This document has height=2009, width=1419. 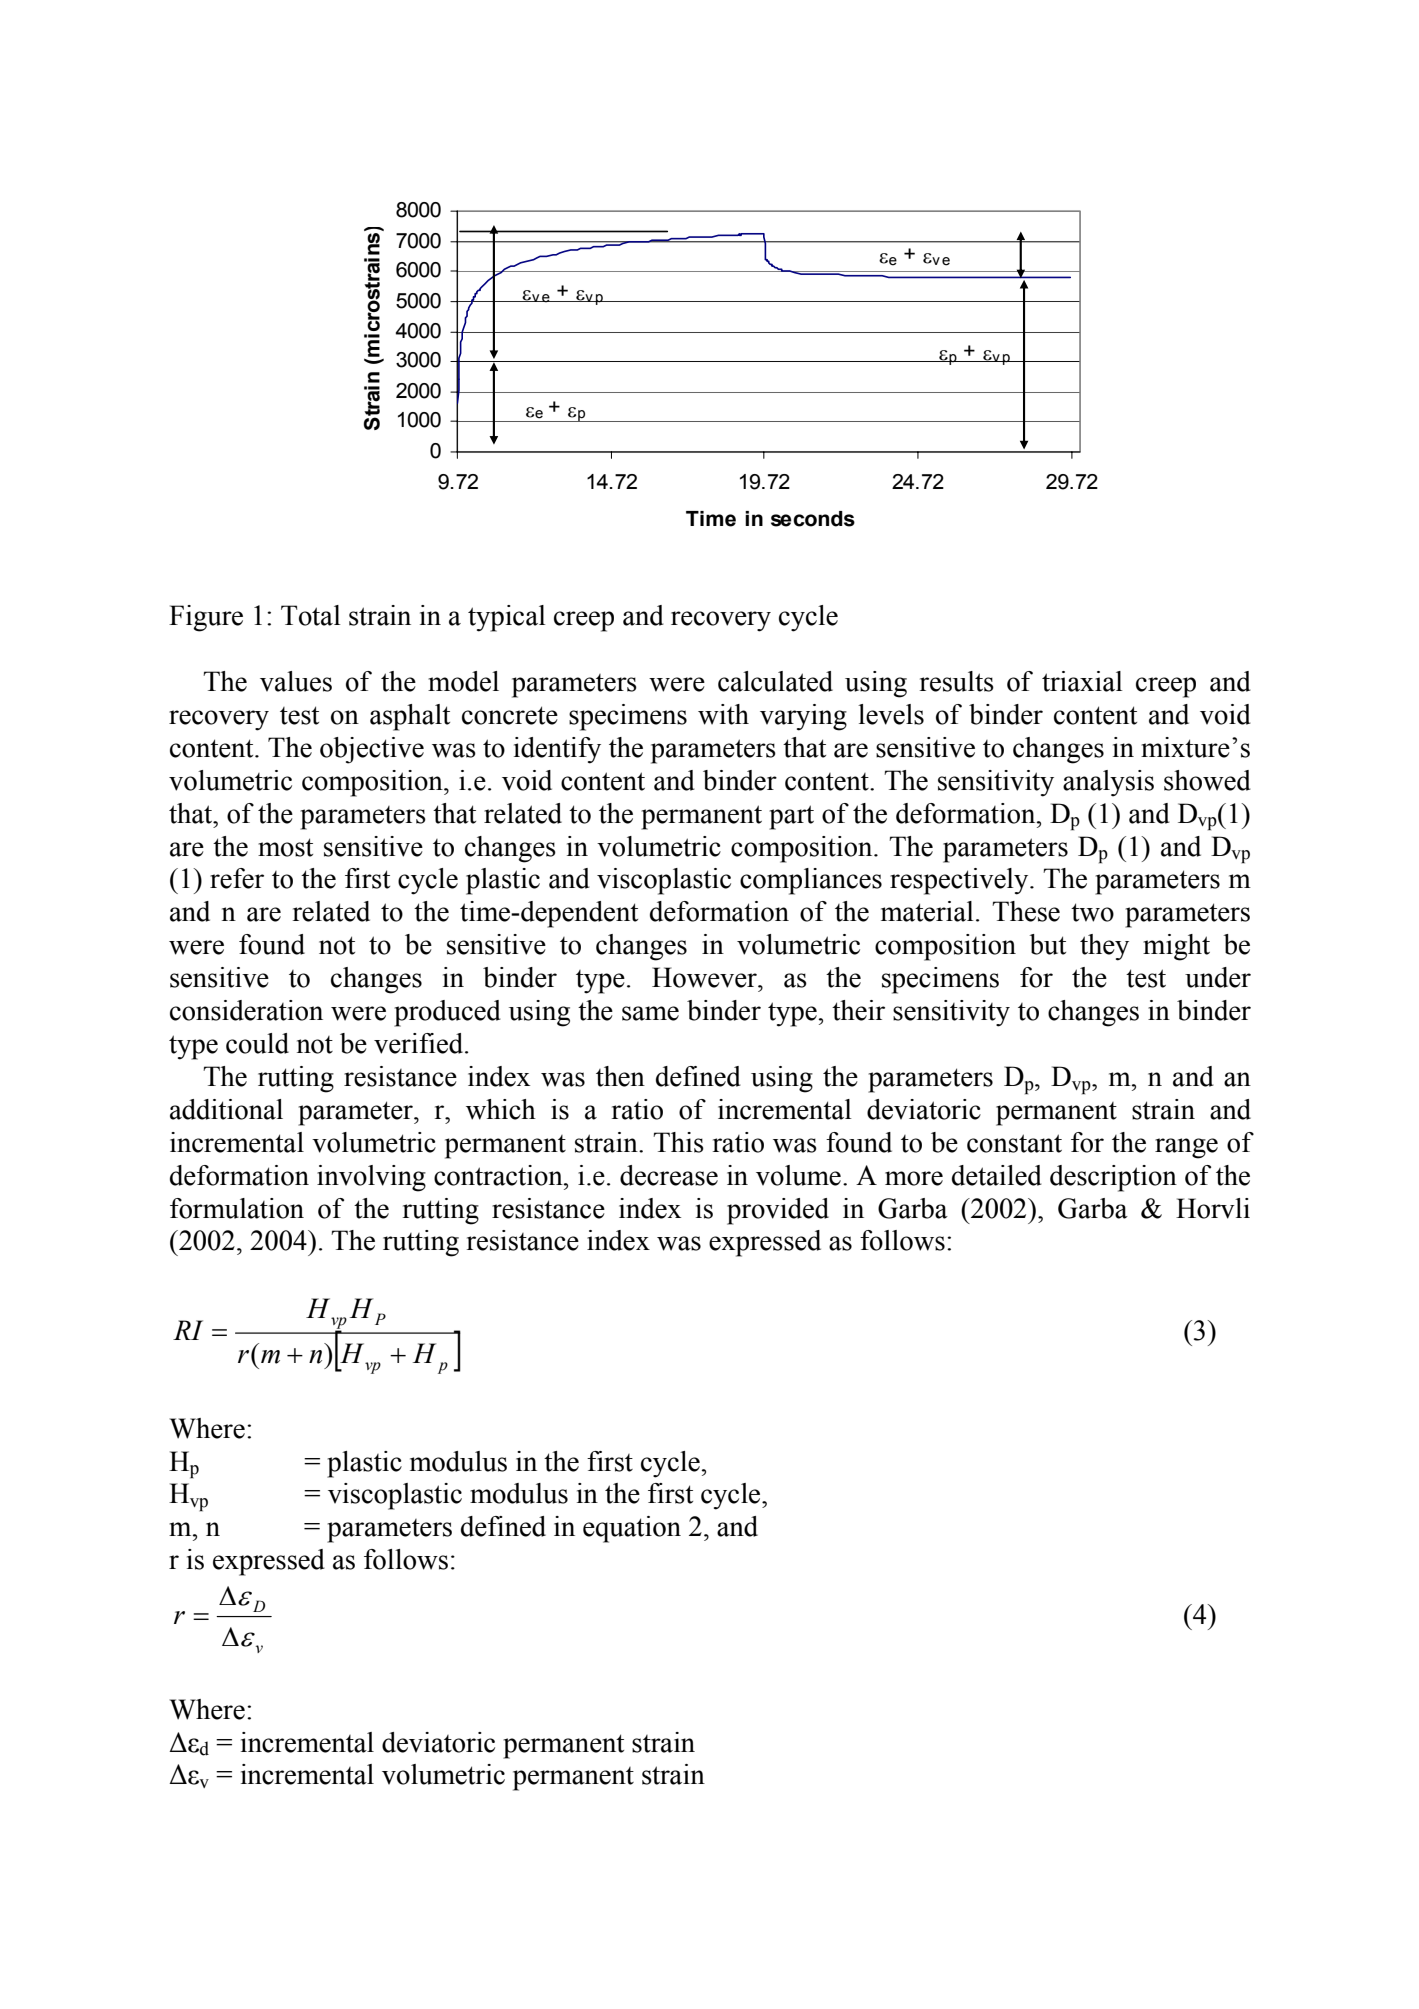 What do you see at coordinates (791, 817) in the document?
I see `part` at bounding box center [791, 817].
